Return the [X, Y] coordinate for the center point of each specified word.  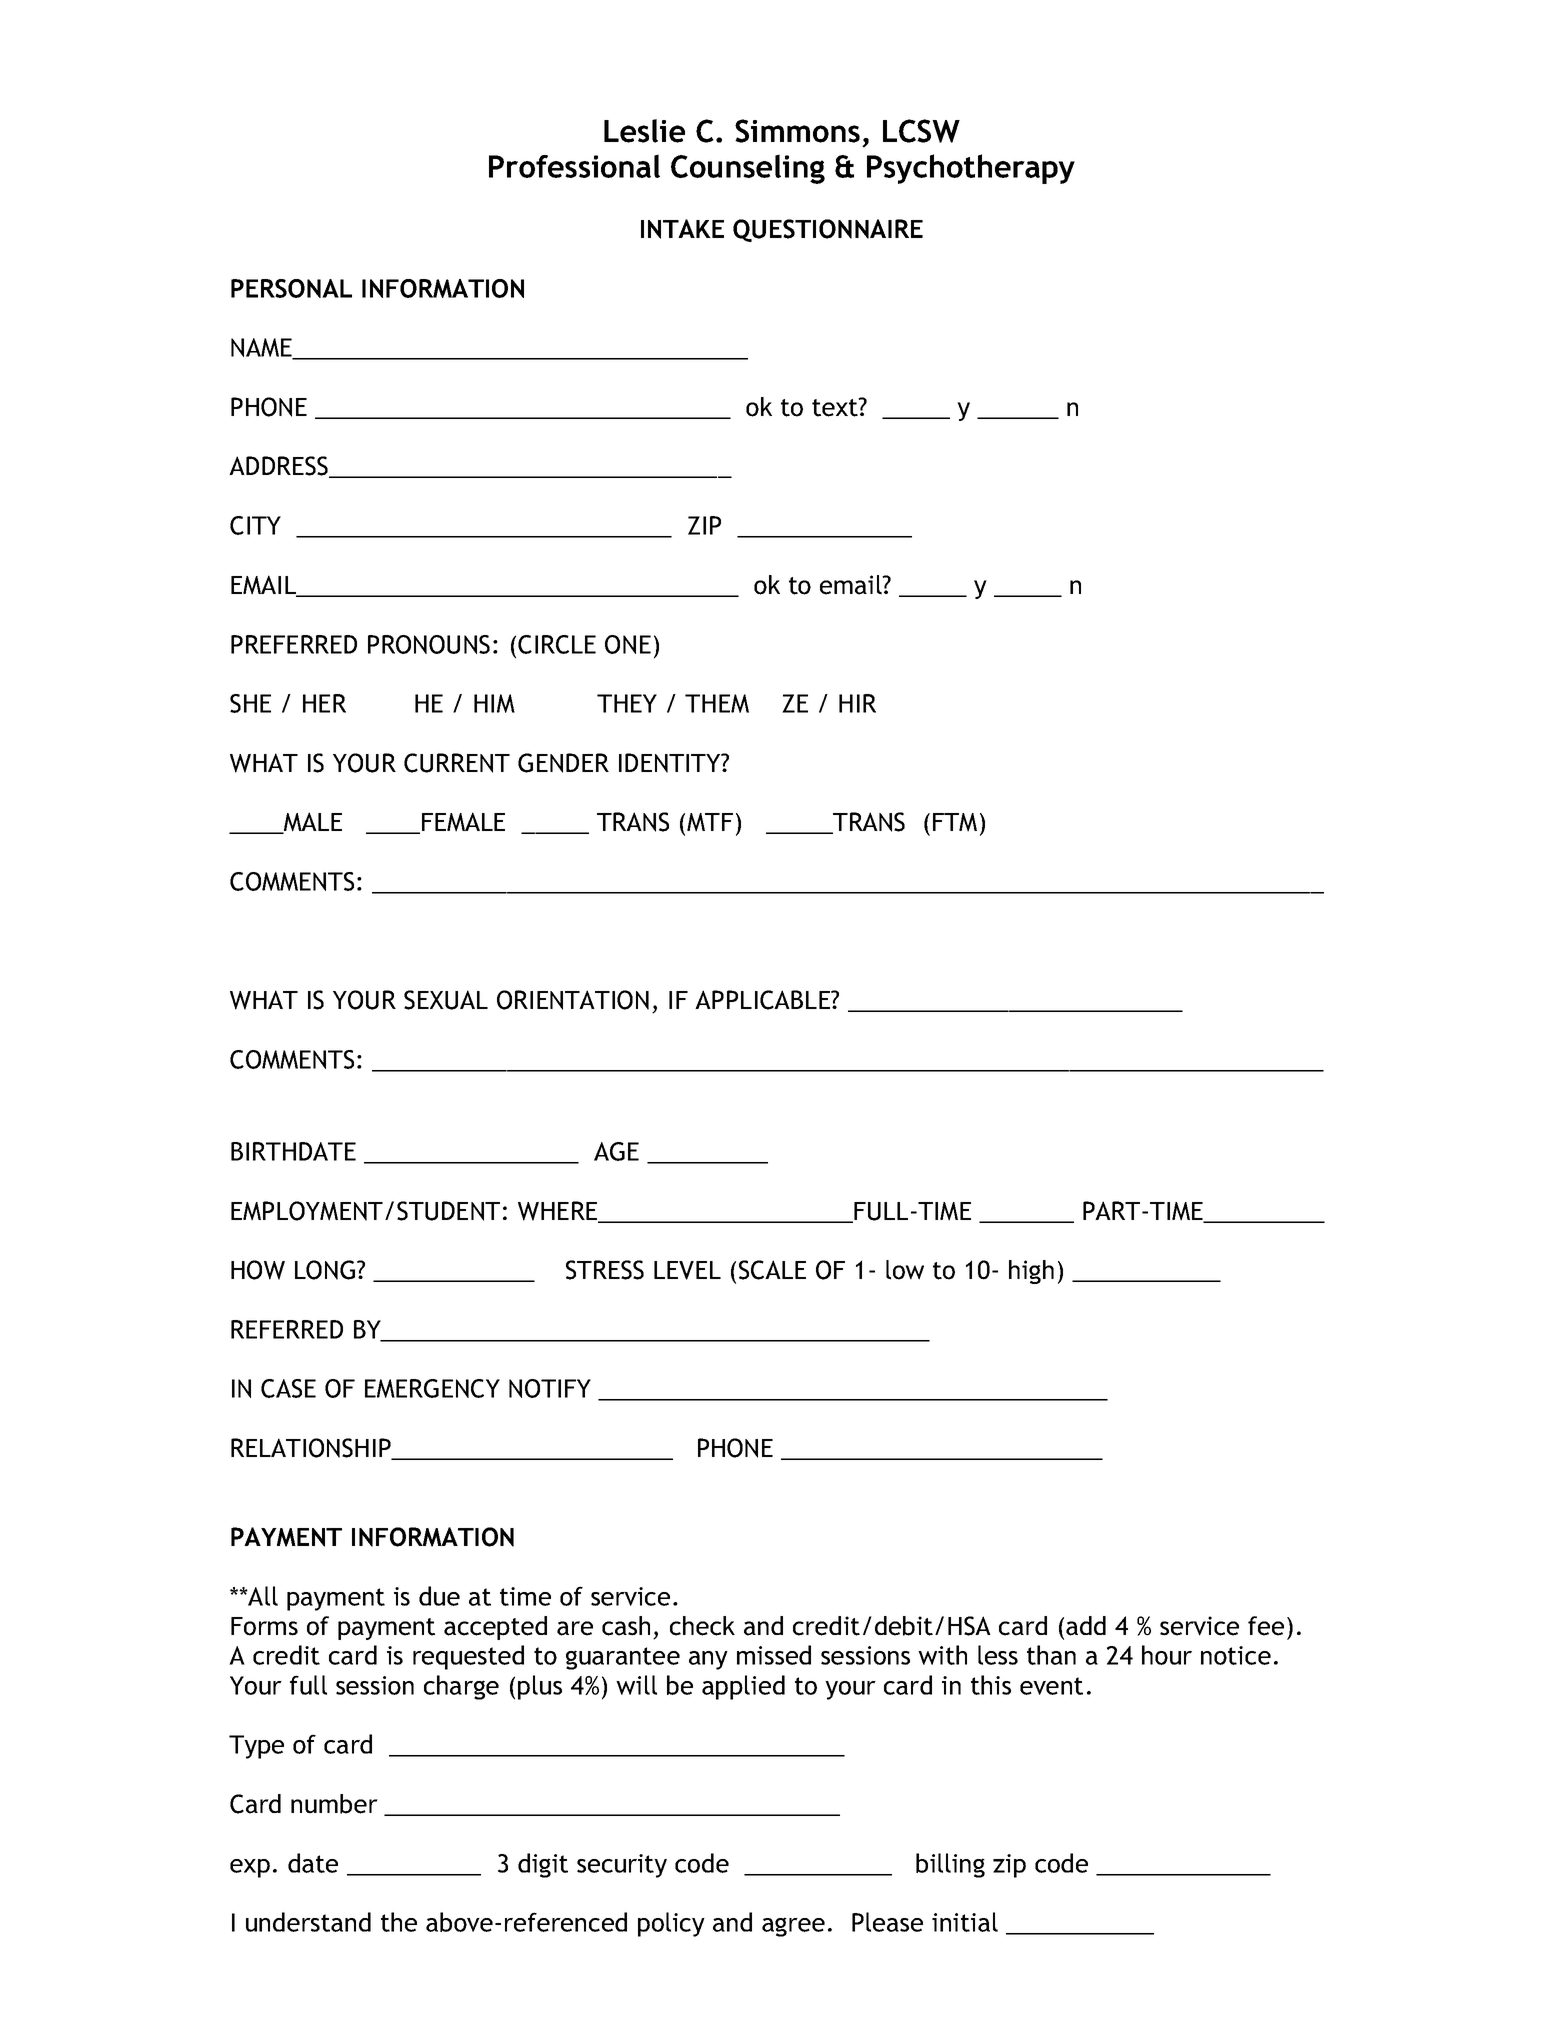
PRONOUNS [429, 644]
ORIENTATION [573, 1000]
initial [965, 1922]
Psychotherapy [971, 169]
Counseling [748, 169]
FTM [955, 822]
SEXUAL [446, 1000]
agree [793, 1927]
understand [308, 1922]
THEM [717, 703]
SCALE [772, 1270]
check [702, 1626]
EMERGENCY [432, 1388]
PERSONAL [291, 288]
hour [1167, 1655]
